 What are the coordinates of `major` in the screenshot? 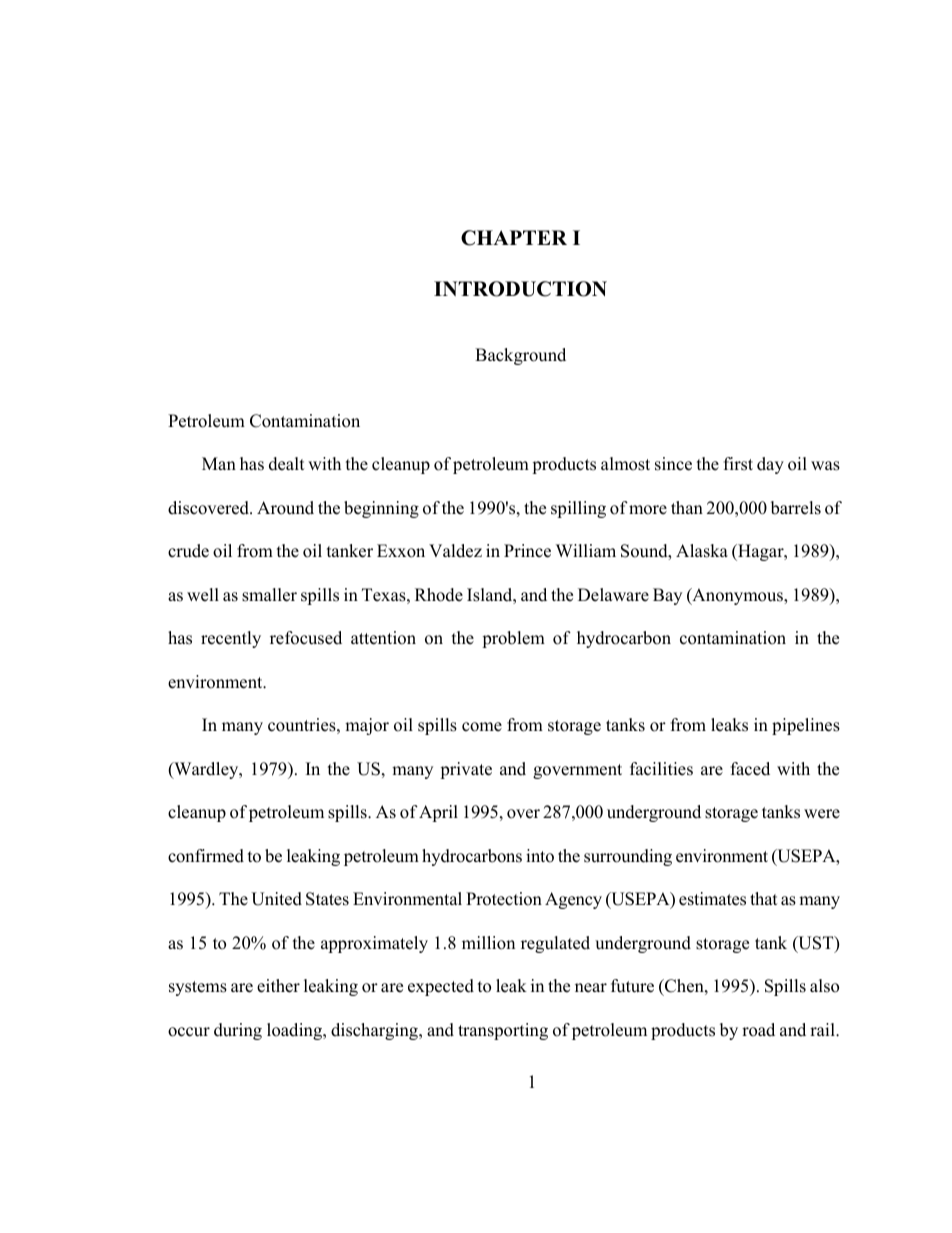 It's located at (367, 726).
